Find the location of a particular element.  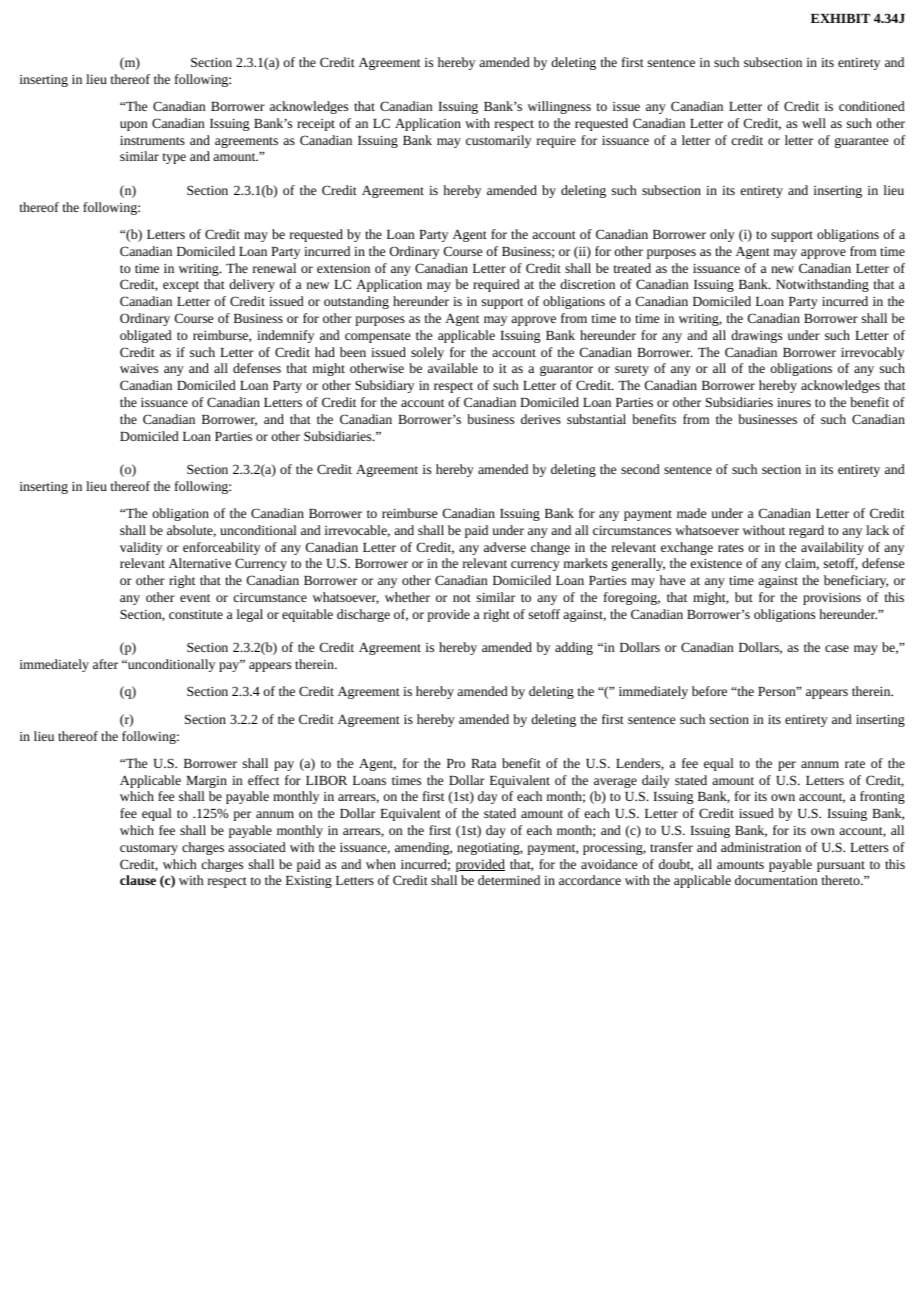

except is located at coordinates (181, 286).
